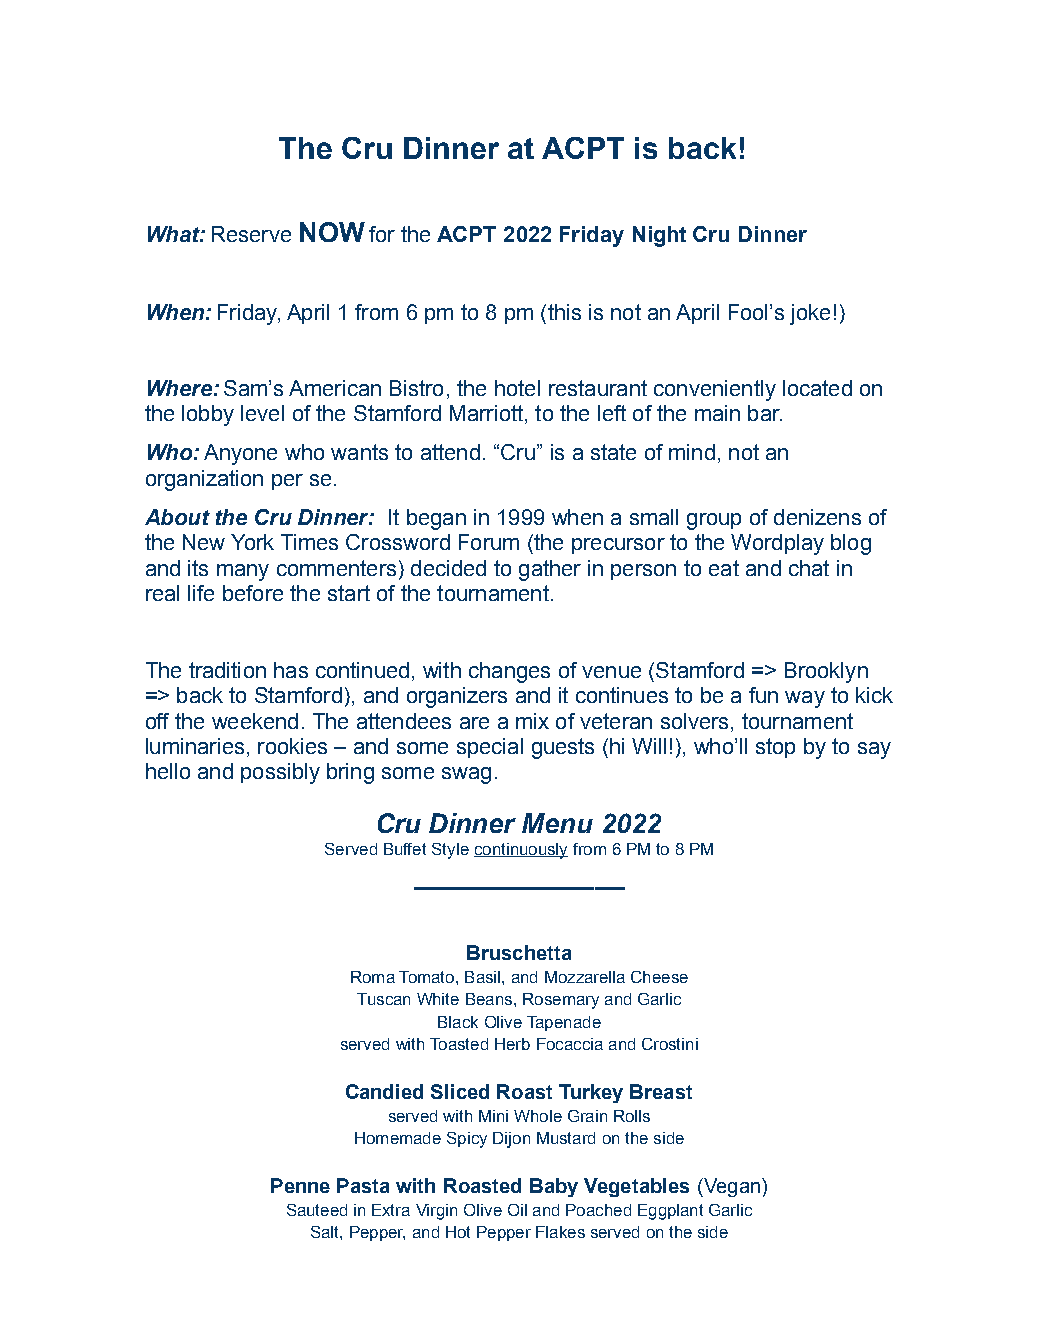  Describe the element at coordinates (521, 851) in the image. I see `continuously` at that location.
